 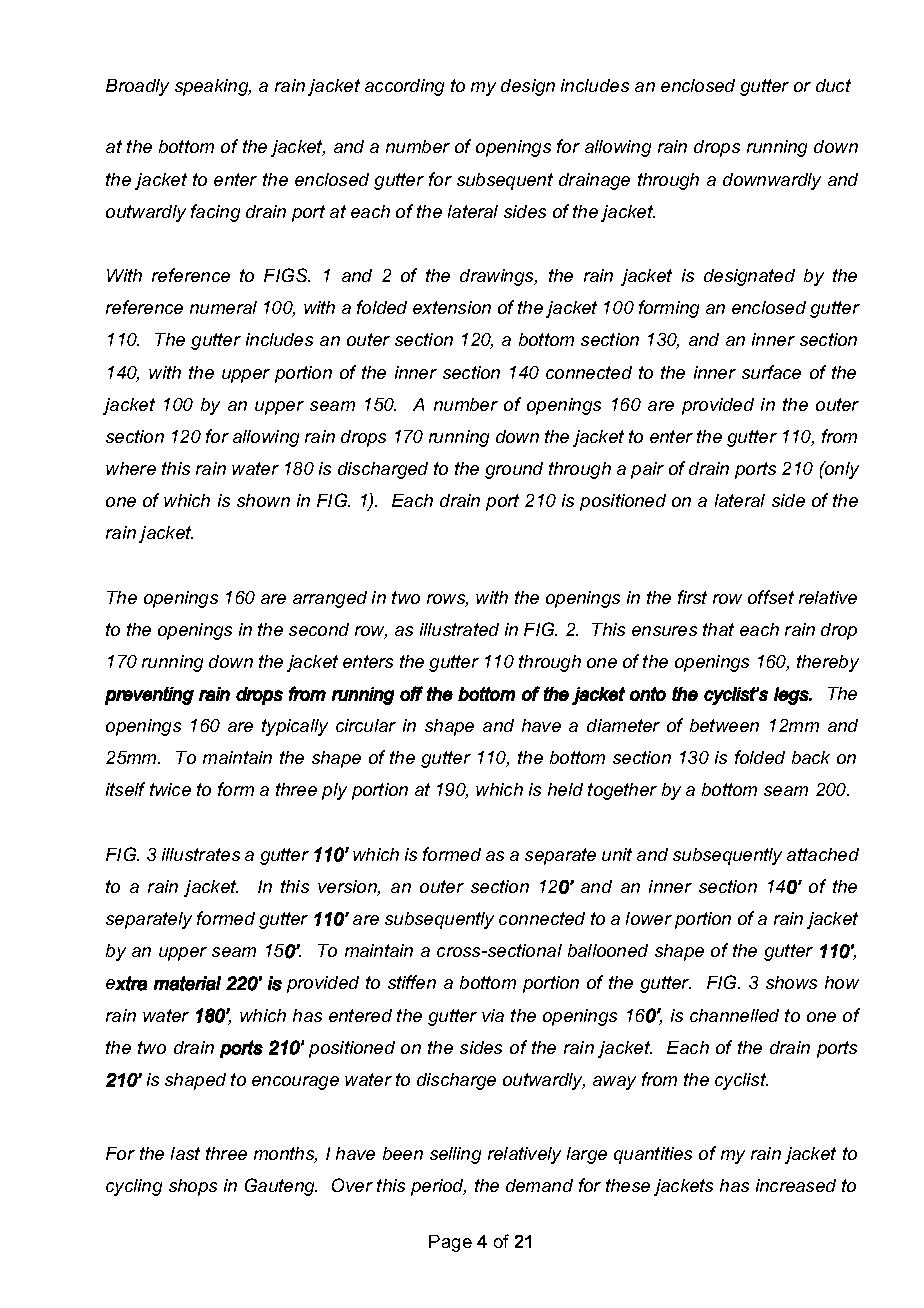 What do you see at coordinates (514, 470) in the page?
I see `ground` at bounding box center [514, 470].
